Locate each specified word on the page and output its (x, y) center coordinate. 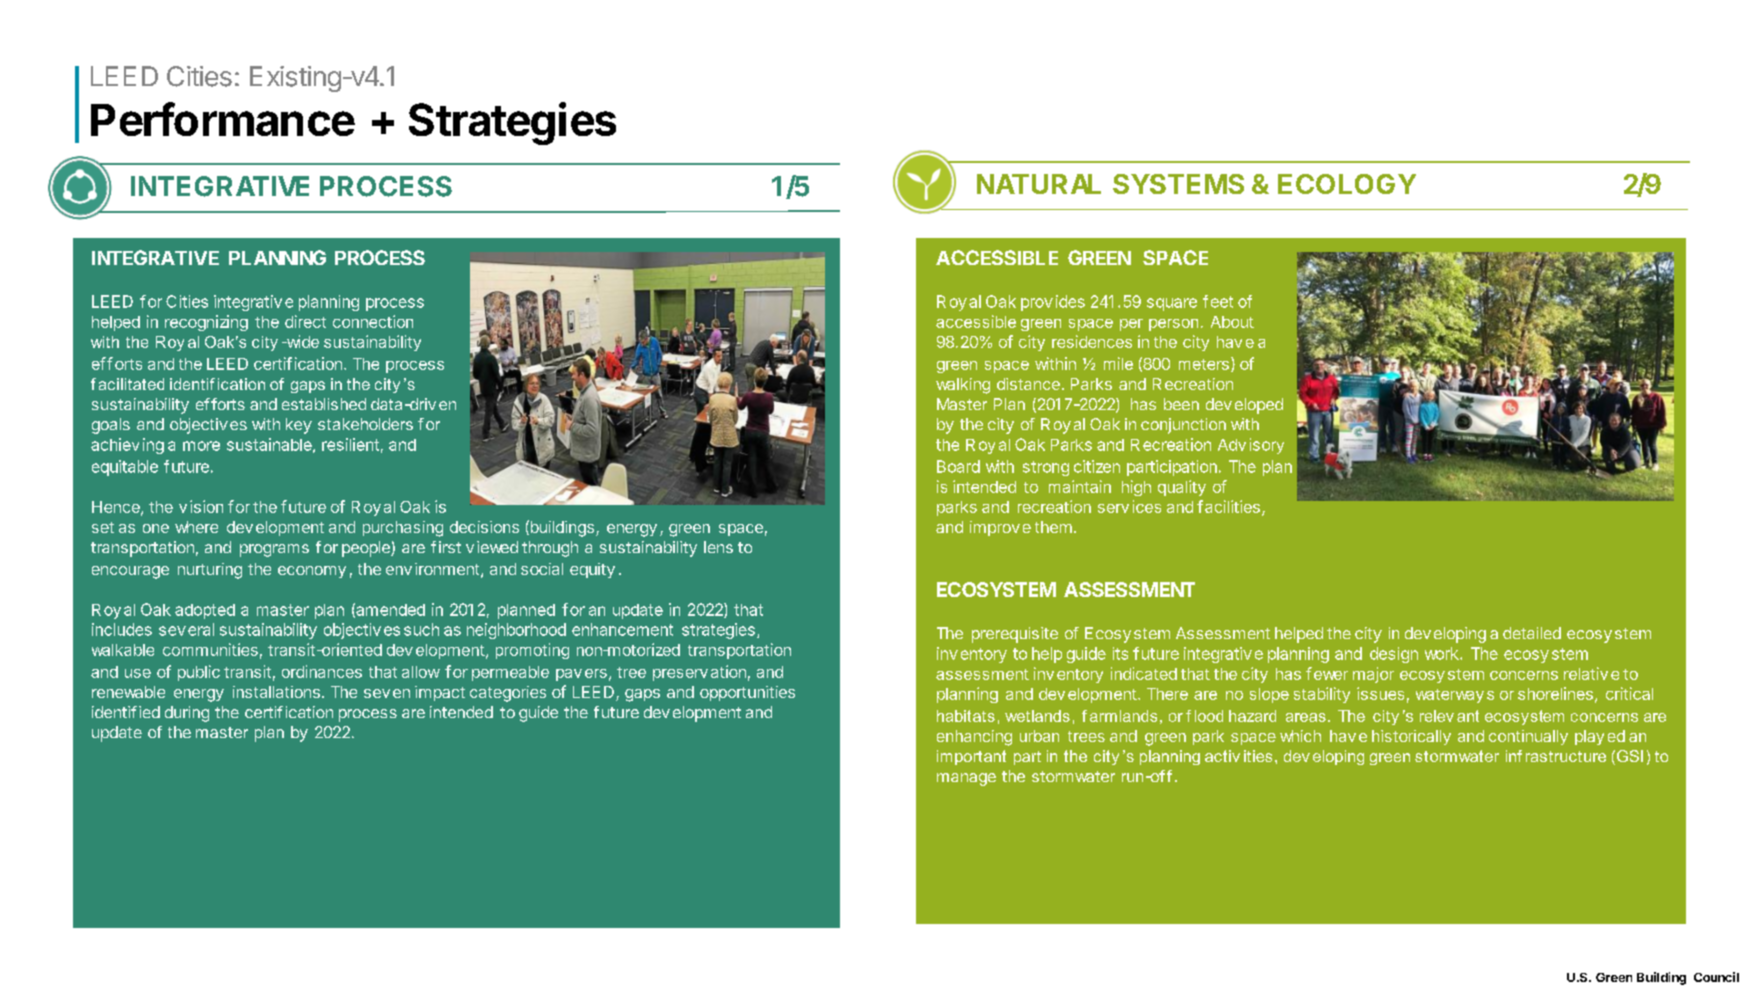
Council (1716, 977)
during (187, 714)
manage (966, 779)
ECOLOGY (1347, 184)
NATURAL (1039, 184)
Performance (223, 119)
